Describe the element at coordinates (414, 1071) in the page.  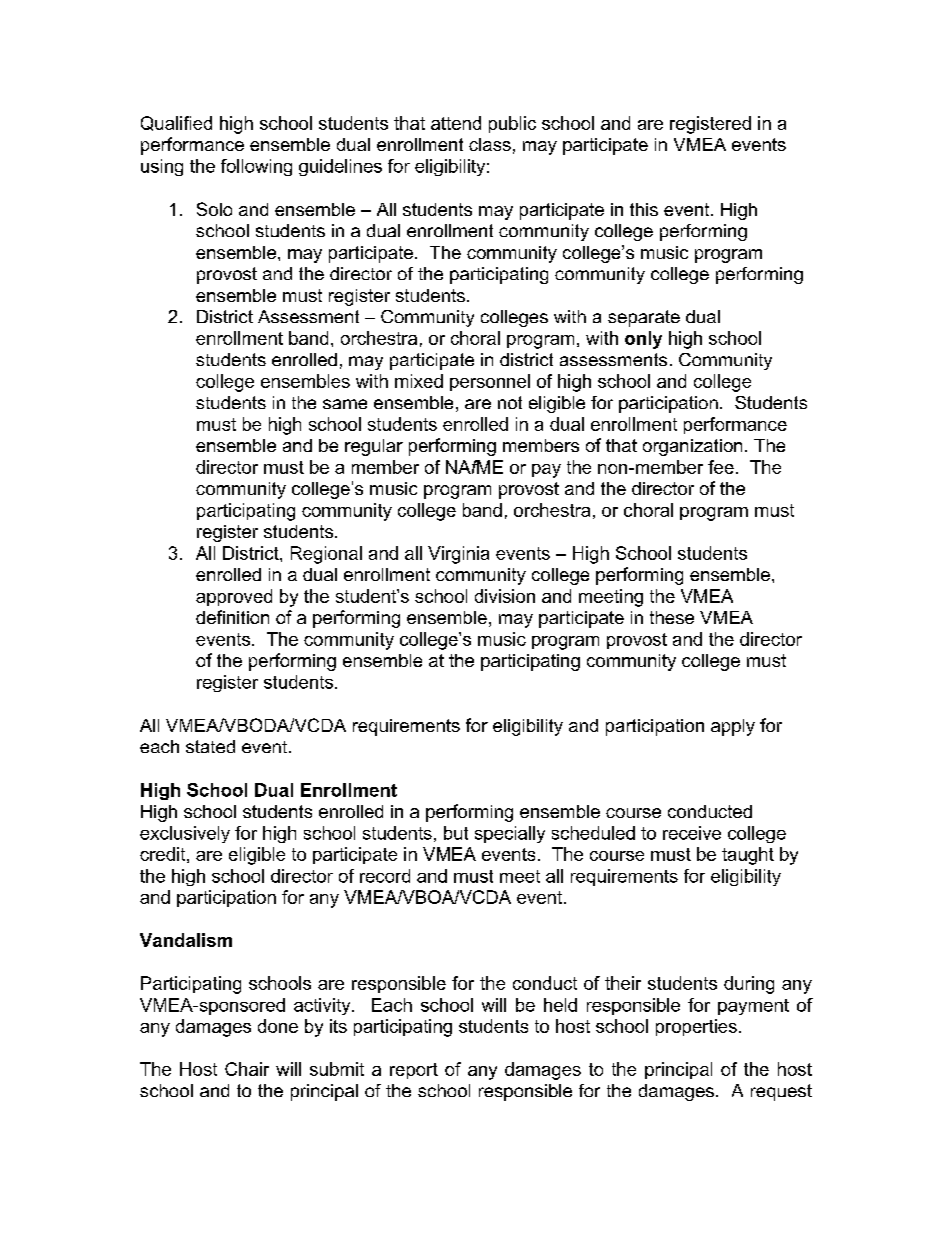
I see `report` at that location.
